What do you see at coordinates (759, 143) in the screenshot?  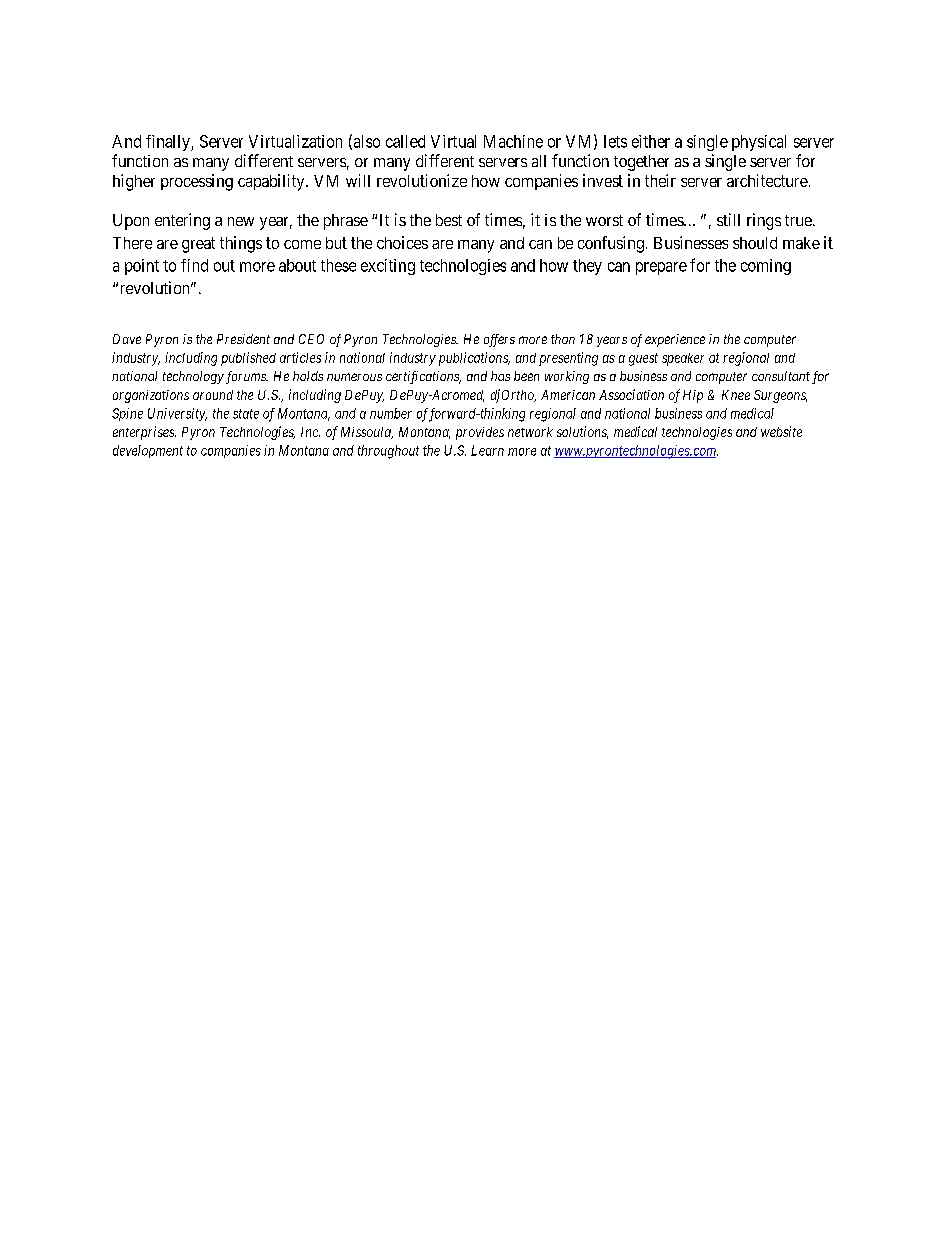 I see `physical` at bounding box center [759, 143].
